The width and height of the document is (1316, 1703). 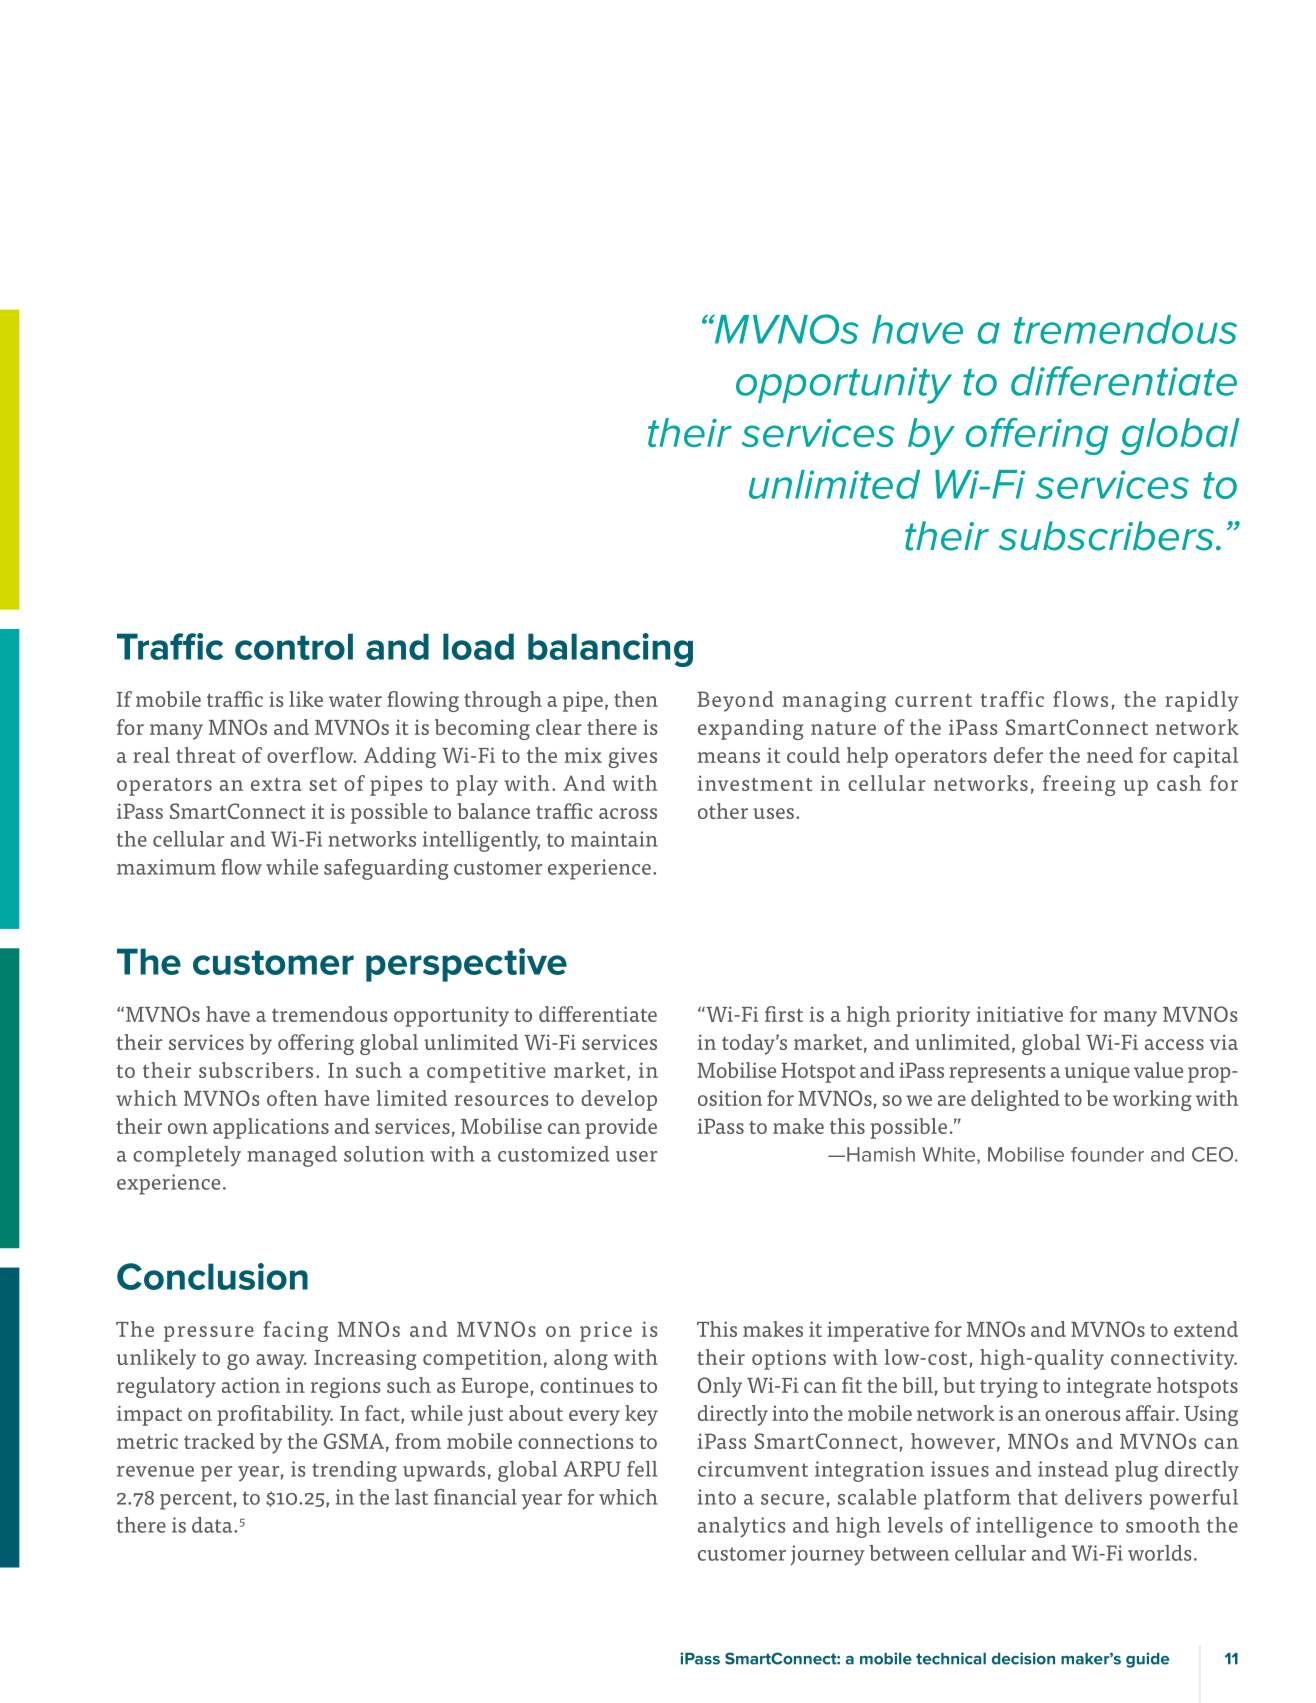 What do you see at coordinates (1147, 1660) in the document?
I see `guide` at bounding box center [1147, 1660].
